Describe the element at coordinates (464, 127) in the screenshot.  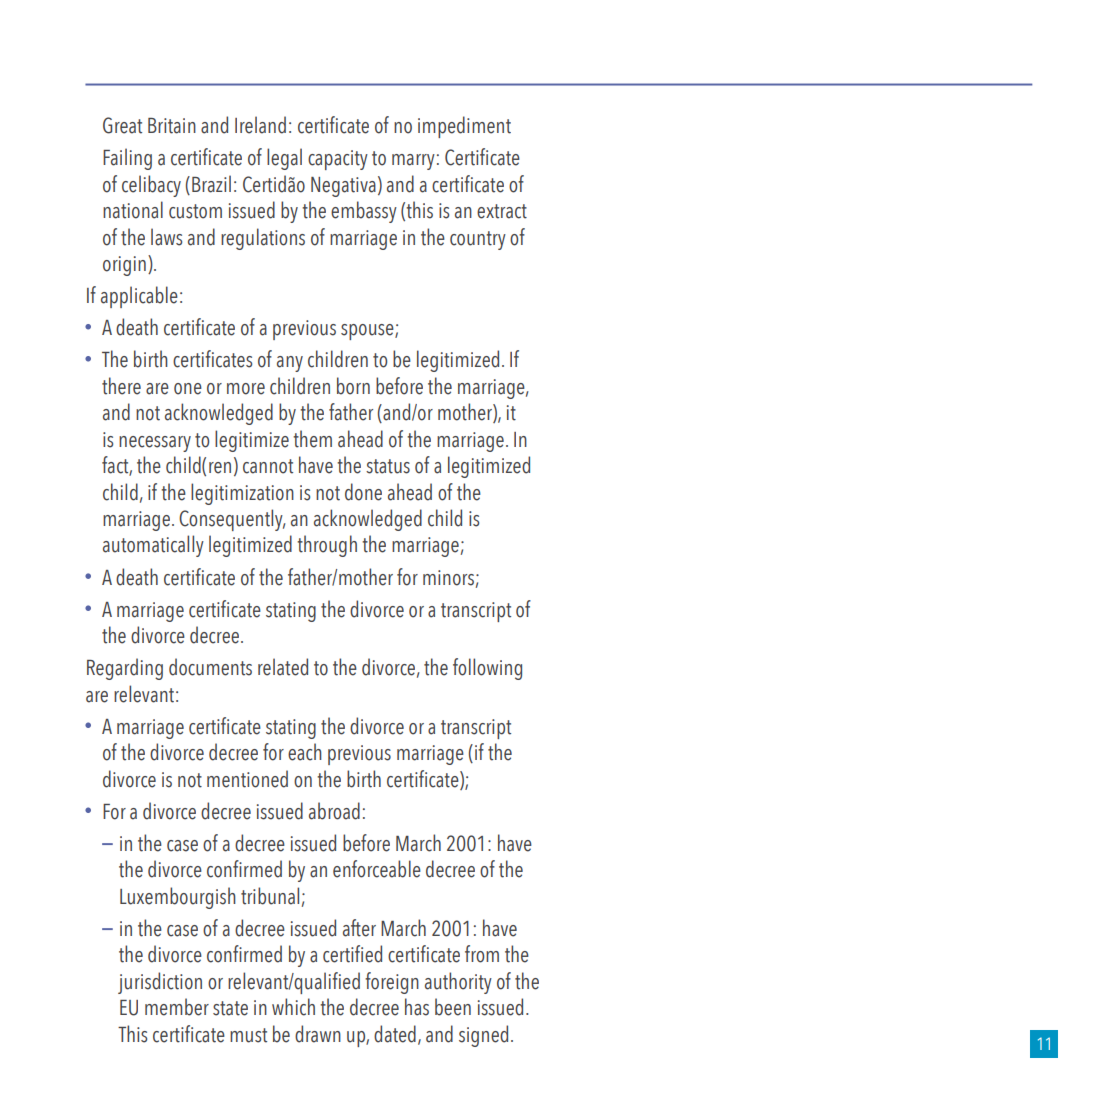
I see `impediment` at that location.
